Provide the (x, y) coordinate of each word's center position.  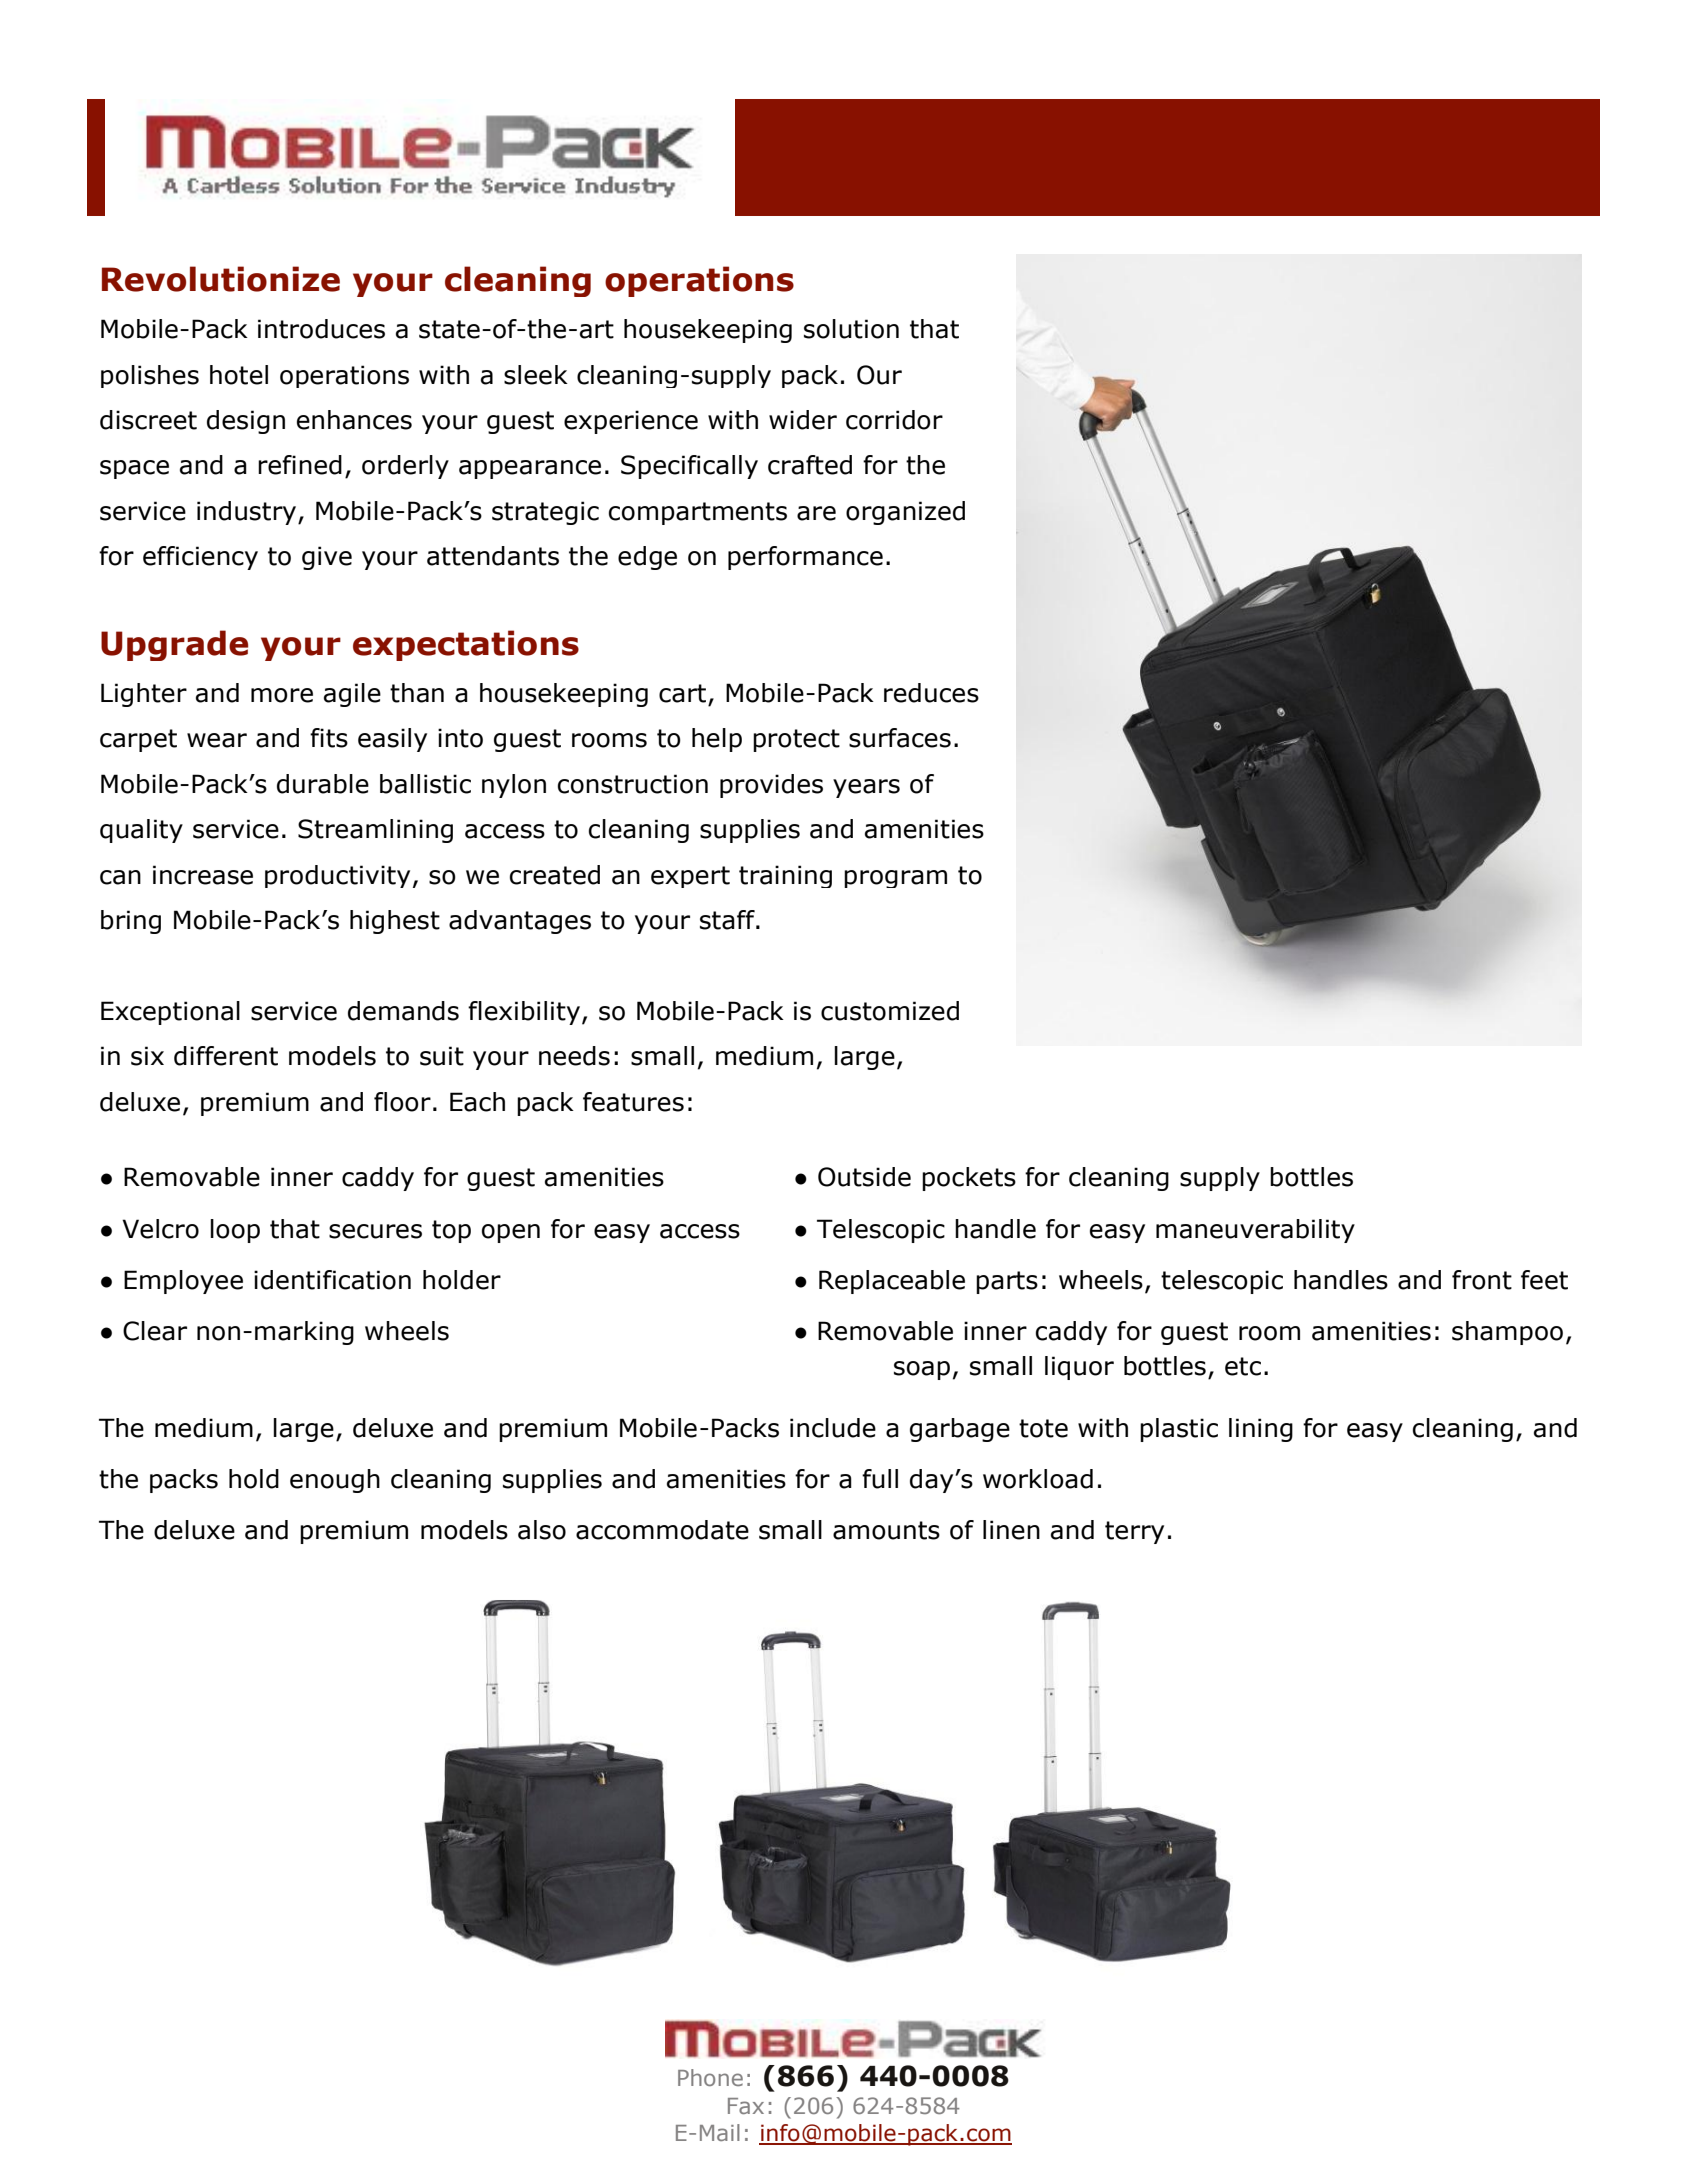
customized (890, 1011)
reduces (931, 693)
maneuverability (1255, 1231)
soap (922, 1370)
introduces (321, 329)
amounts (886, 1530)
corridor (894, 420)
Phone (710, 2077)
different (226, 1056)
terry (1134, 1532)
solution (851, 329)
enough (335, 1481)
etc (1243, 1366)
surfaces (900, 738)
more (282, 695)
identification (332, 1280)
